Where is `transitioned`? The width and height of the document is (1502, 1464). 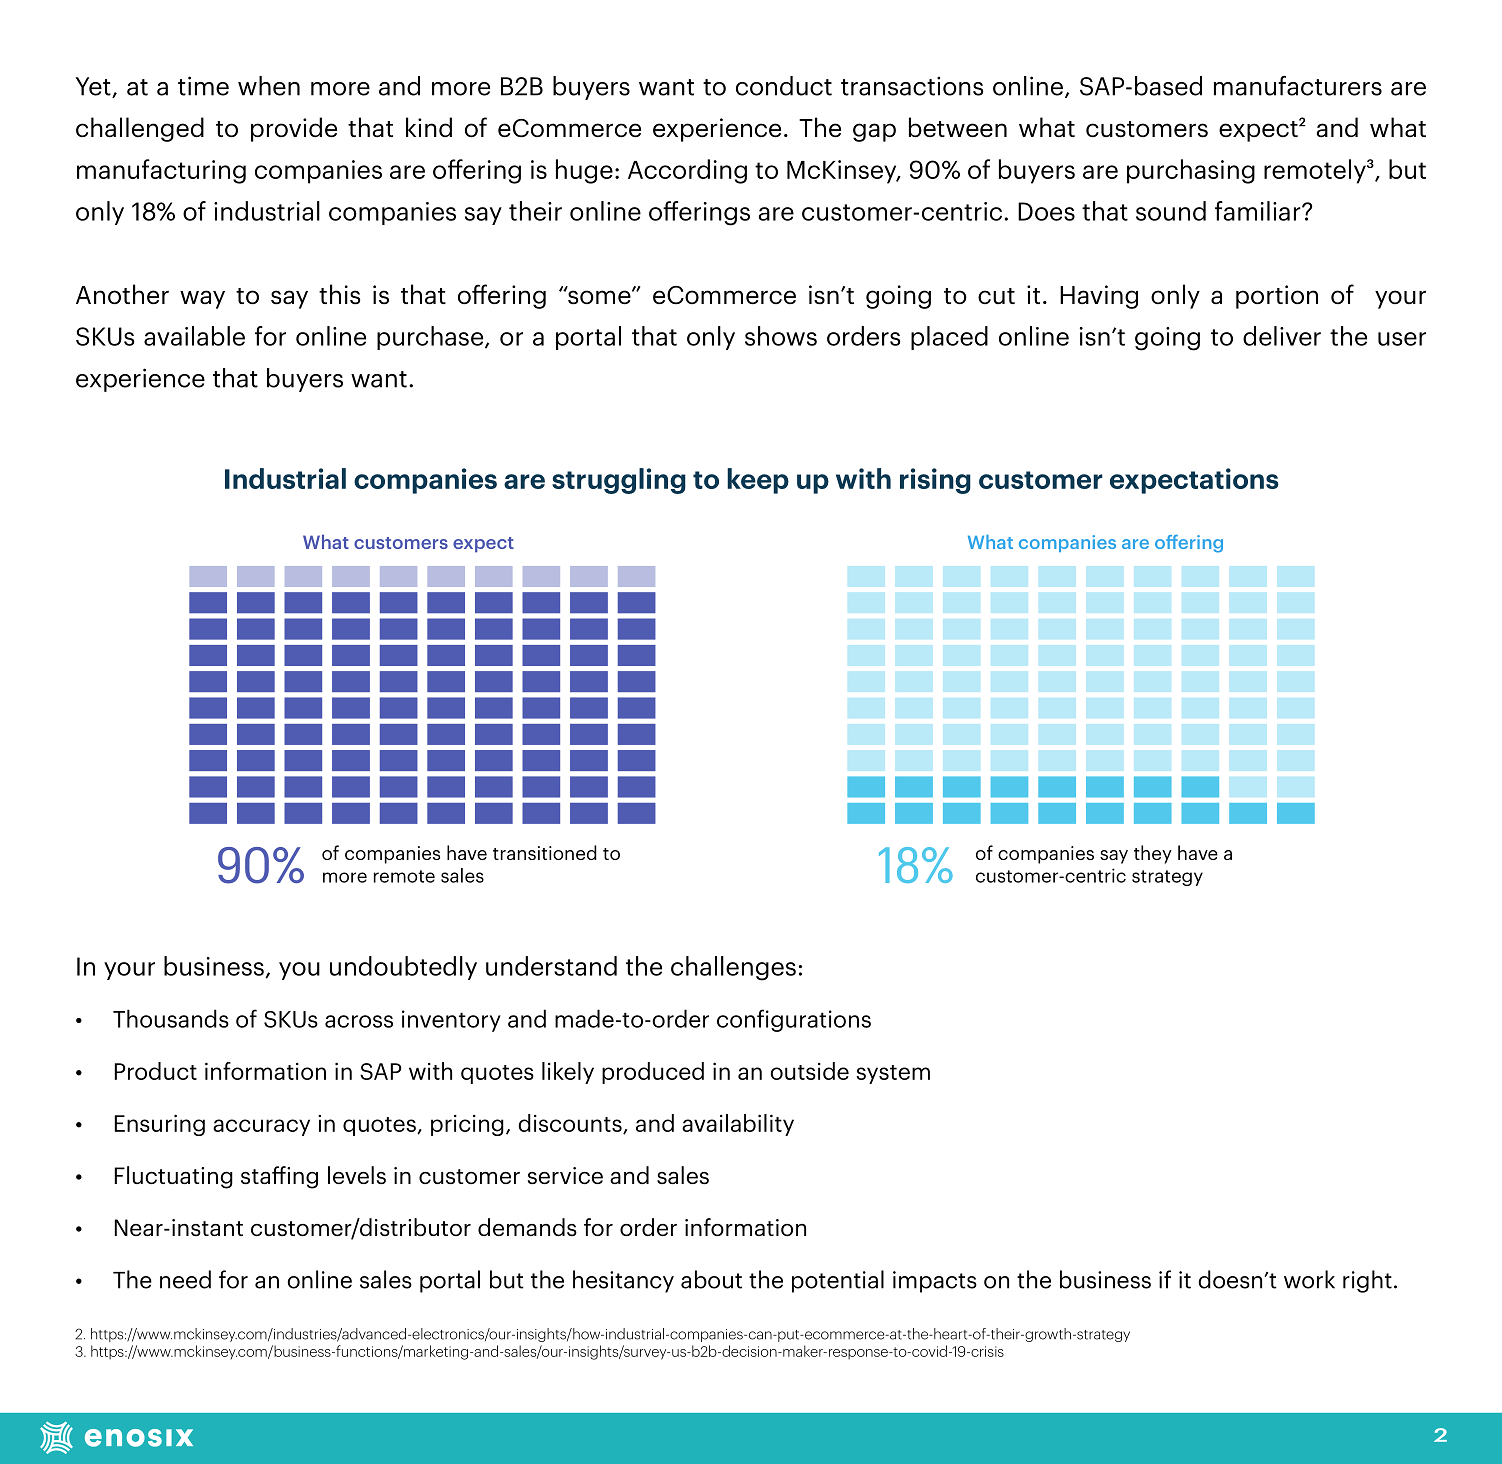
transitioned is located at coordinates (545, 852).
